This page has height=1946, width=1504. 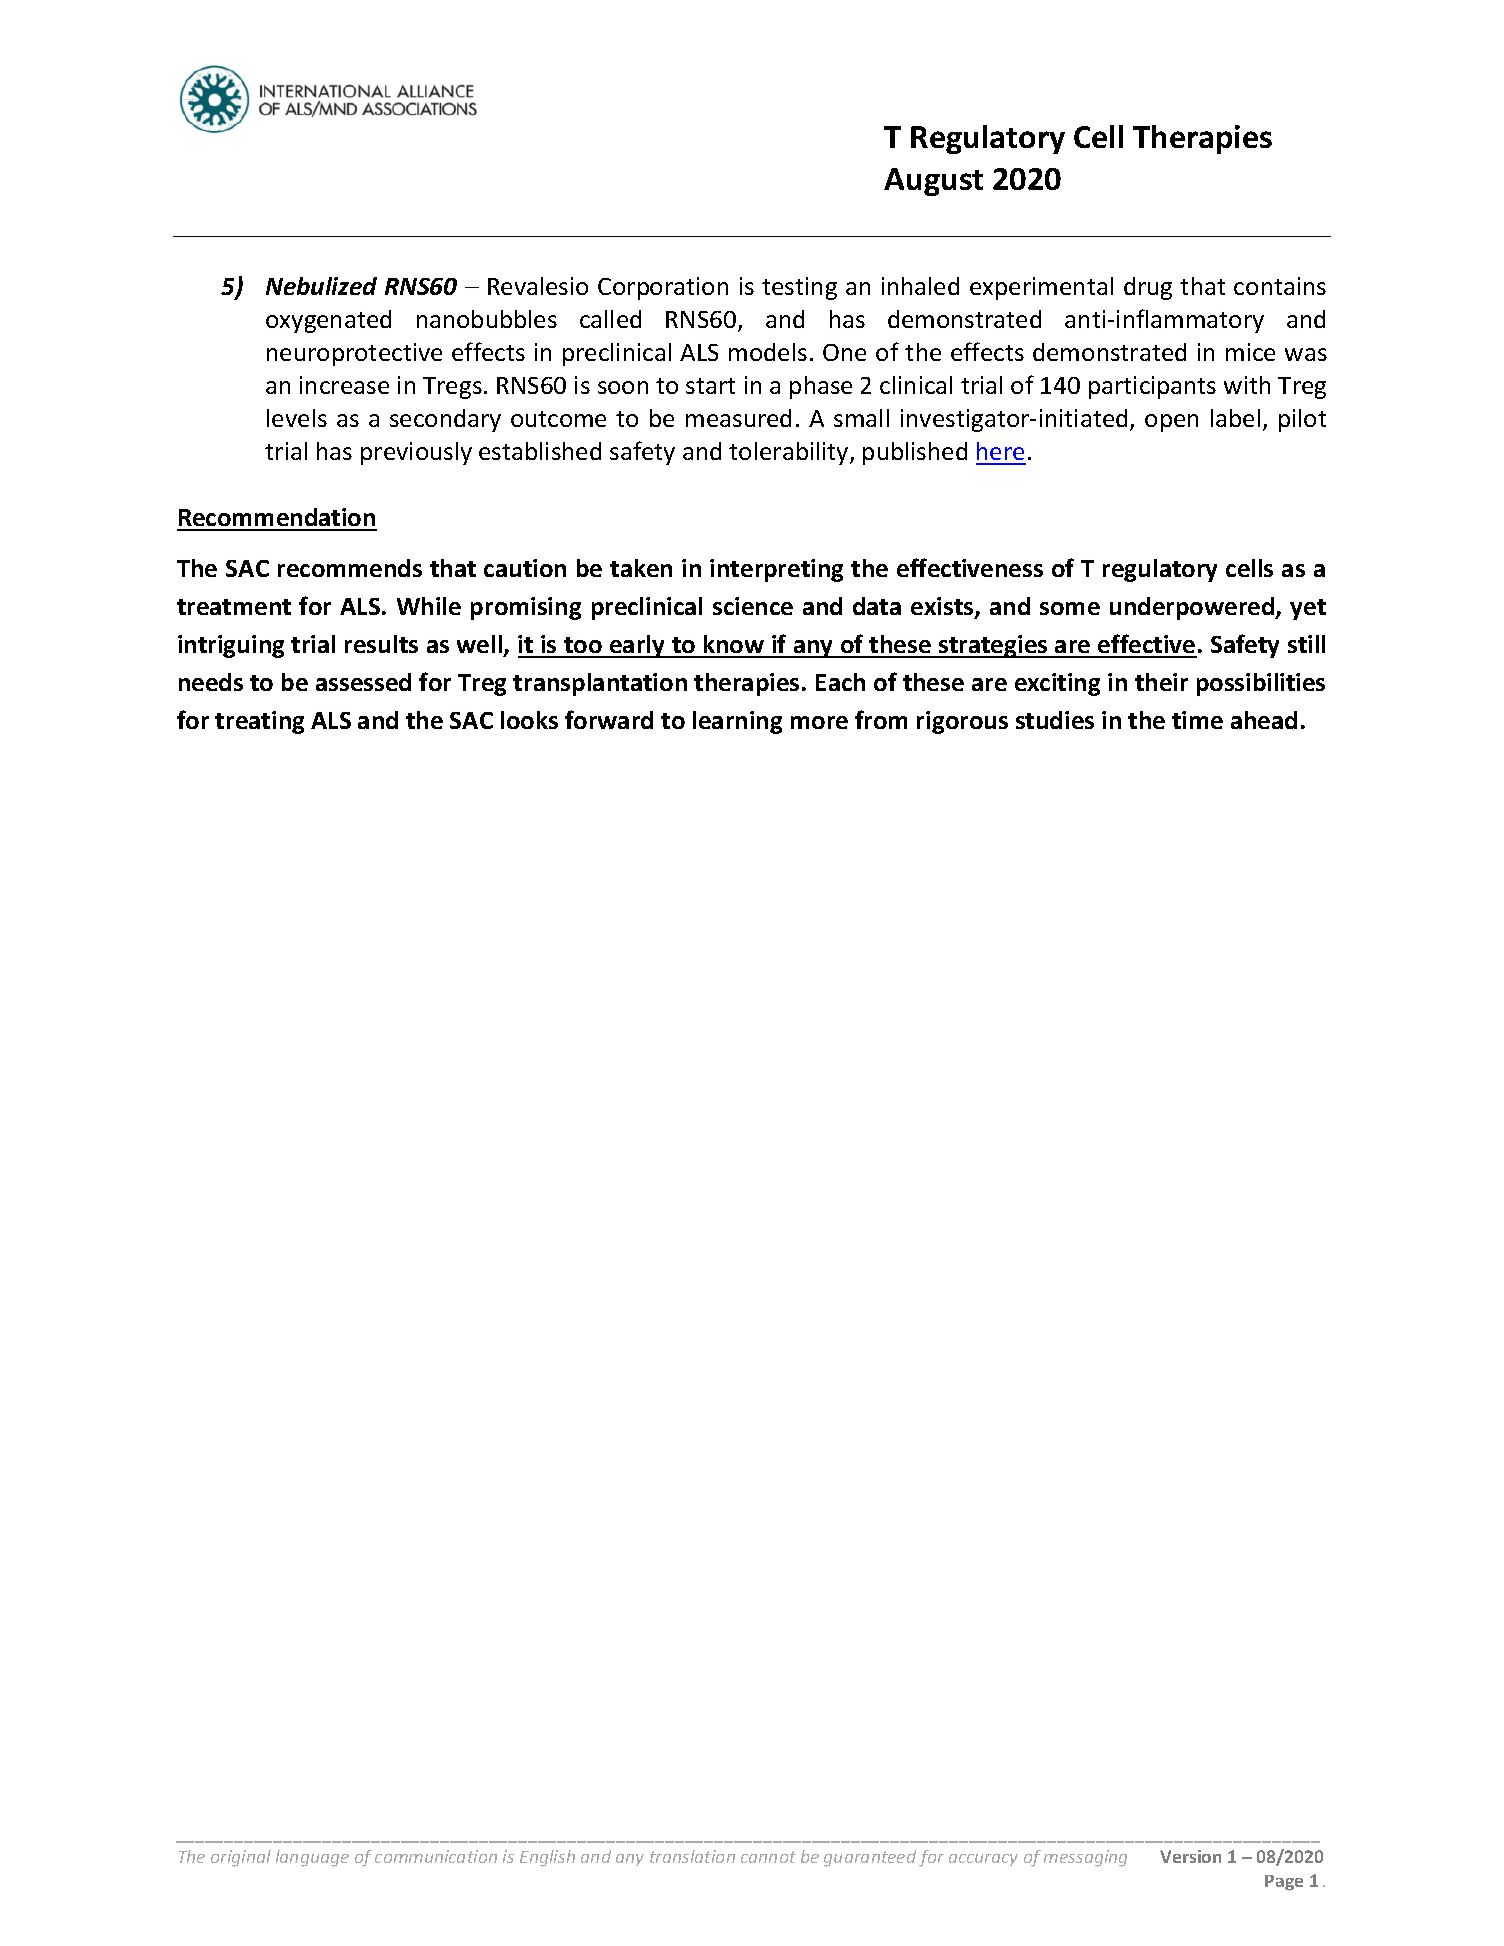 What do you see at coordinates (1197, 720) in the page?
I see `time` at bounding box center [1197, 720].
